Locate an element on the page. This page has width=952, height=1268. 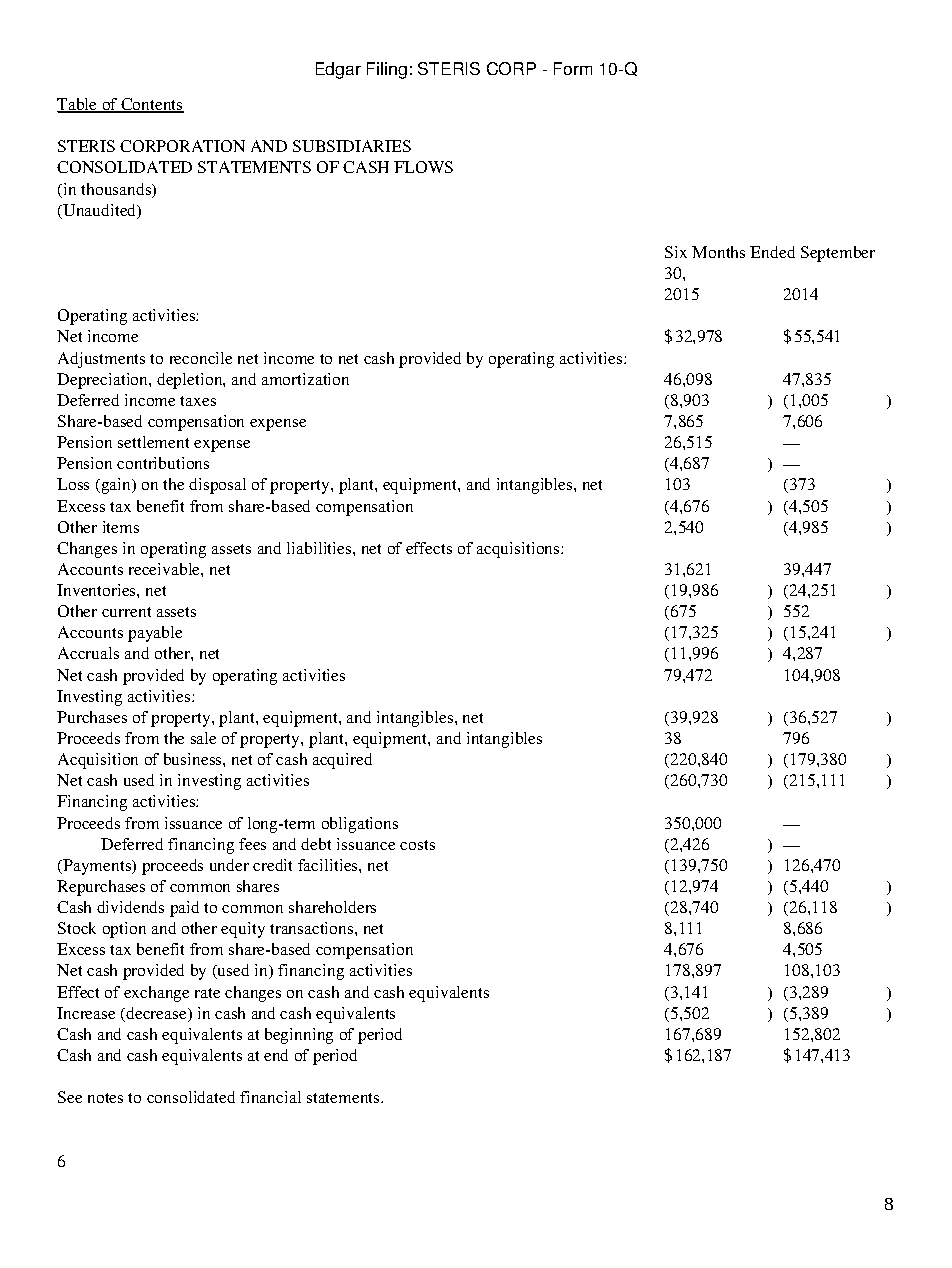
payable is located at coordinates (155, 634).
